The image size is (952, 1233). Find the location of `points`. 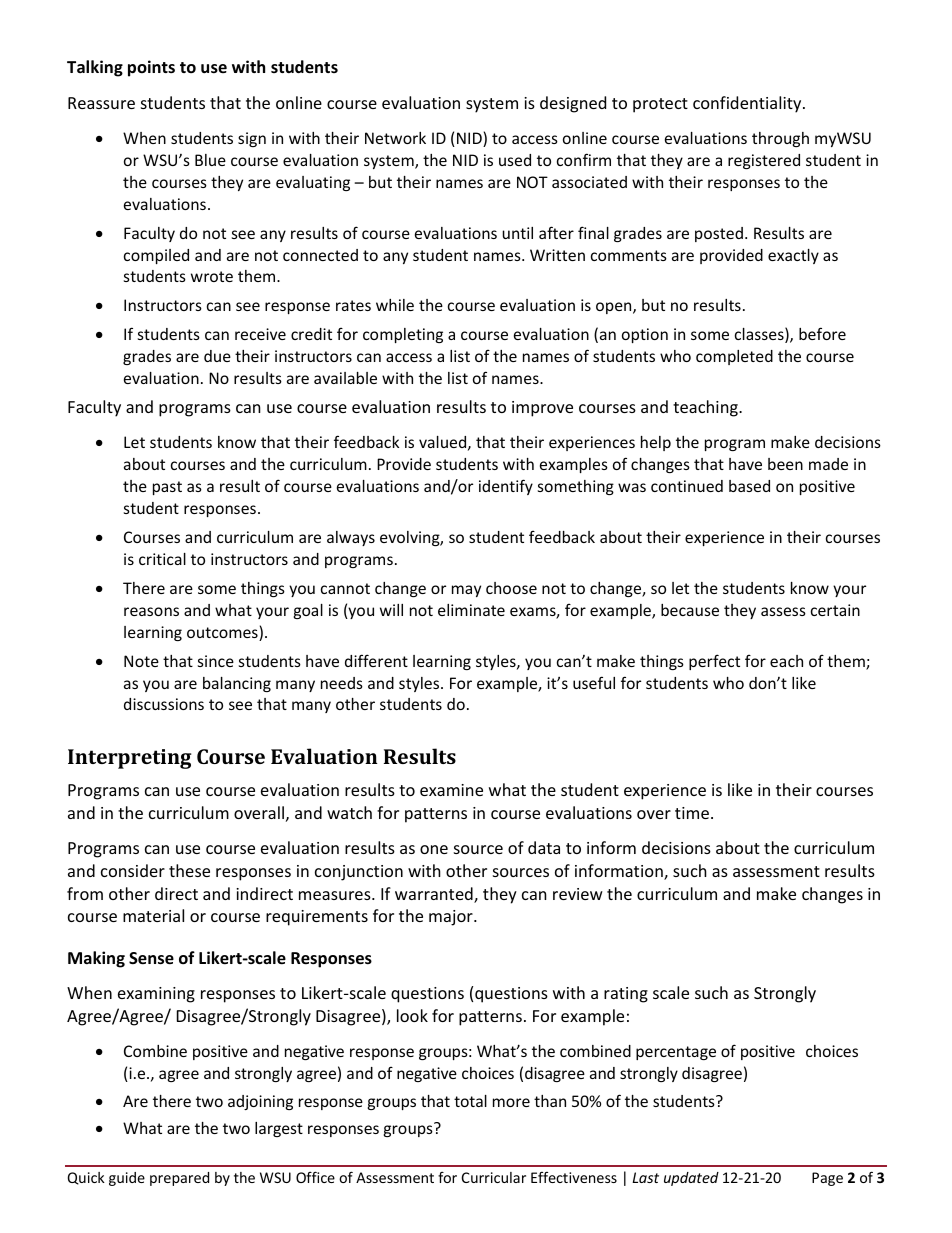

points is located at coordinates (151, 68).
